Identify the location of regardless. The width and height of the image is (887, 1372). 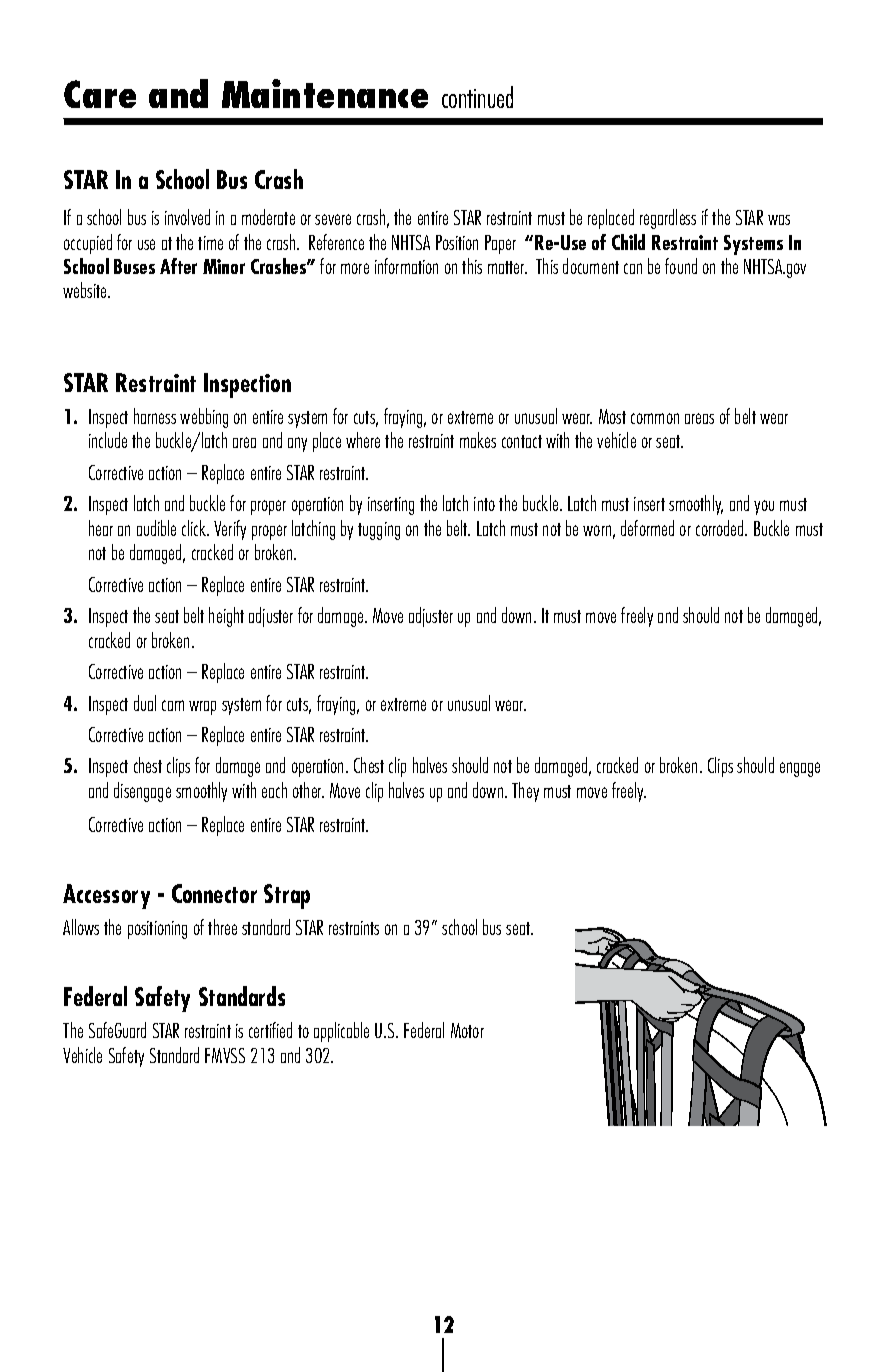
(668, 219).
